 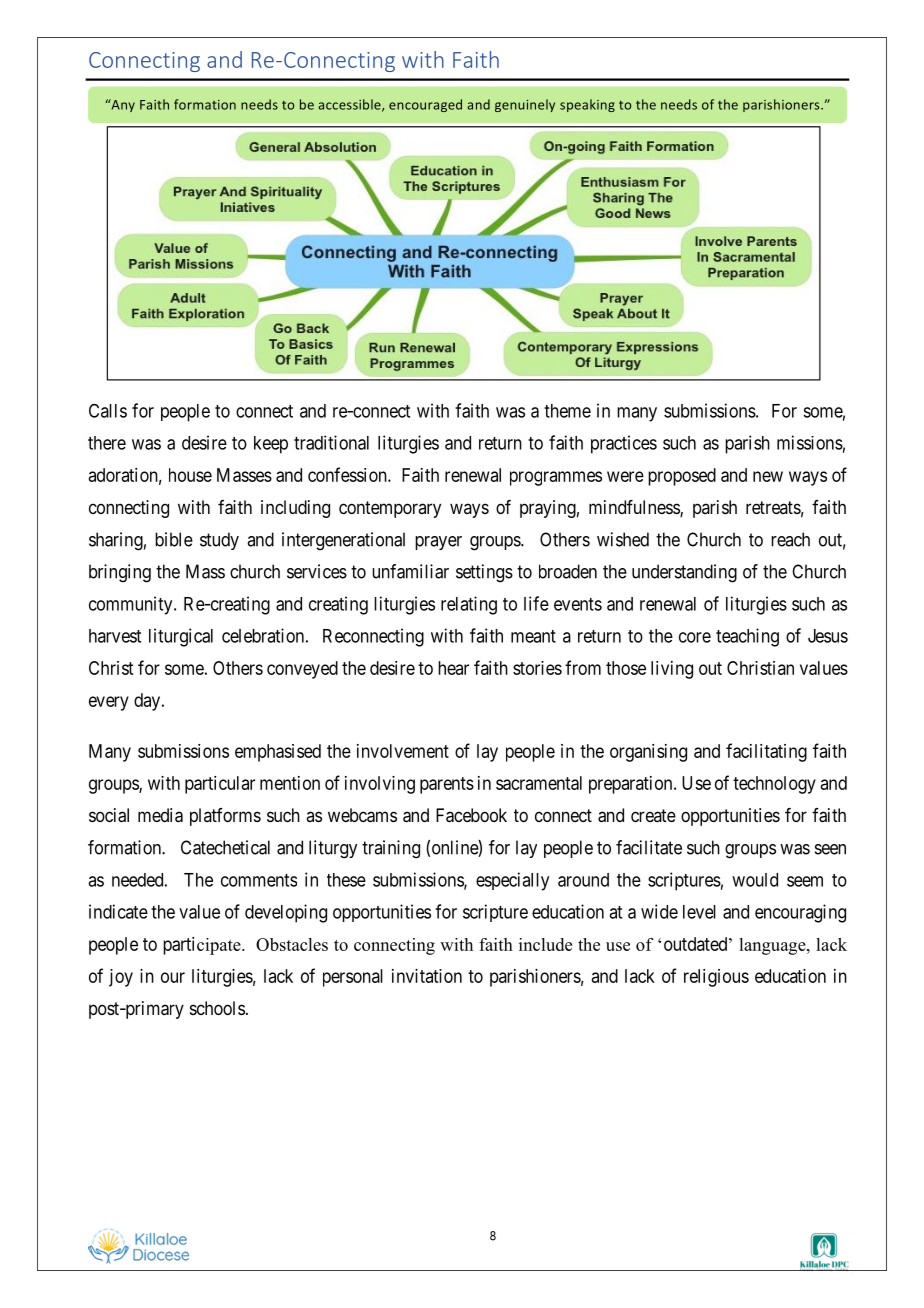 I want to click on schools, so click(x=217, y=1008).
